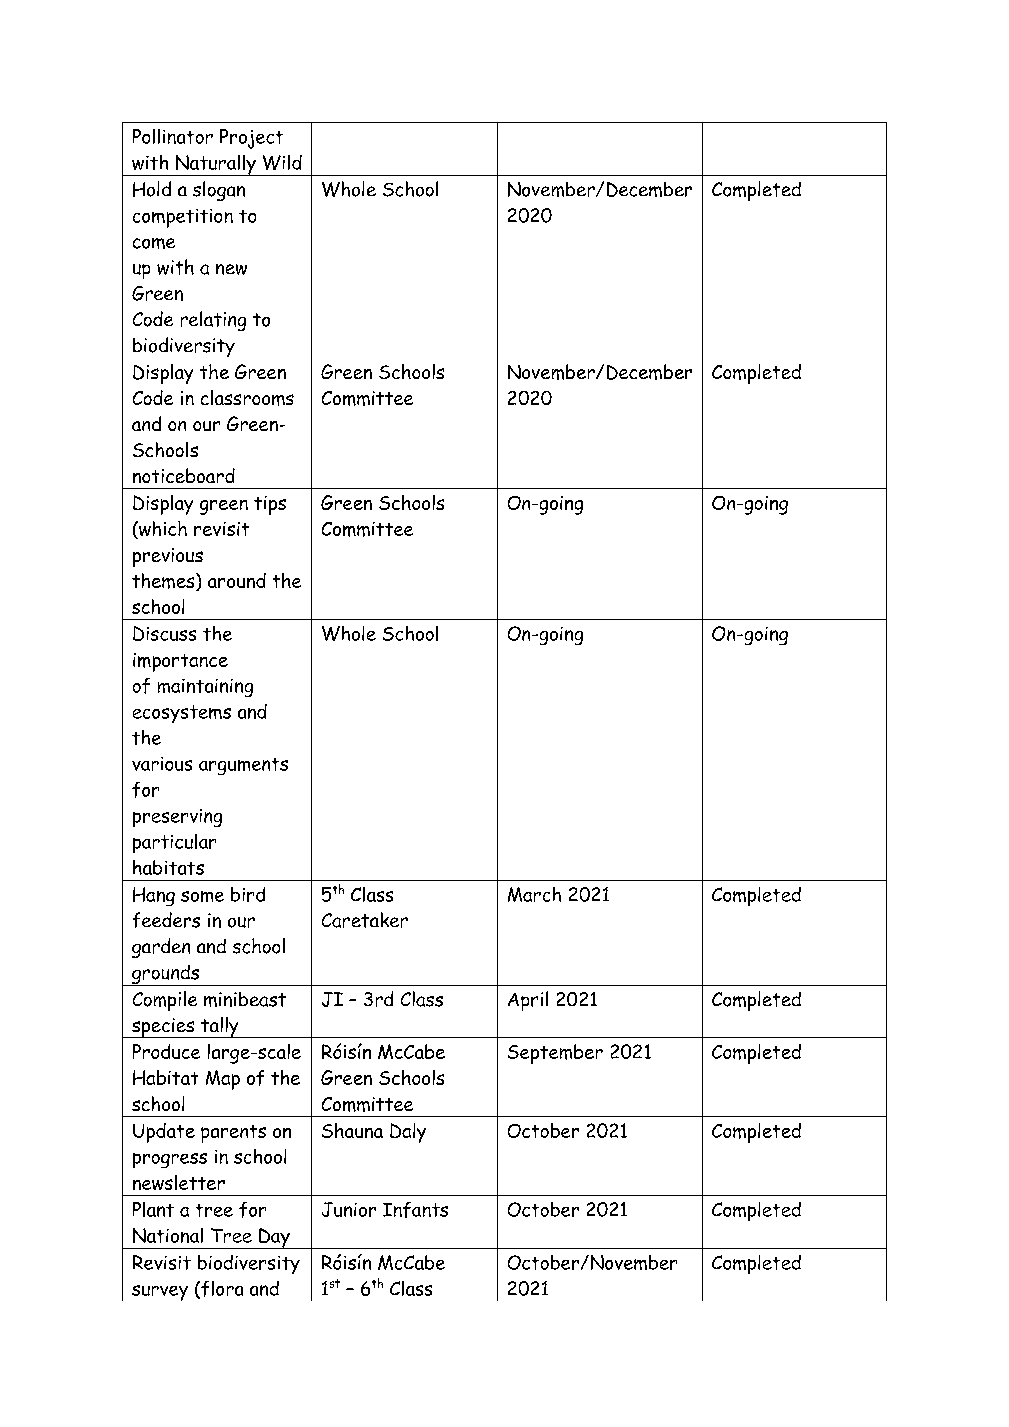 The width and height of the screenshot is (1009, 1427). I want to click on Wild, so click(282, 162).
